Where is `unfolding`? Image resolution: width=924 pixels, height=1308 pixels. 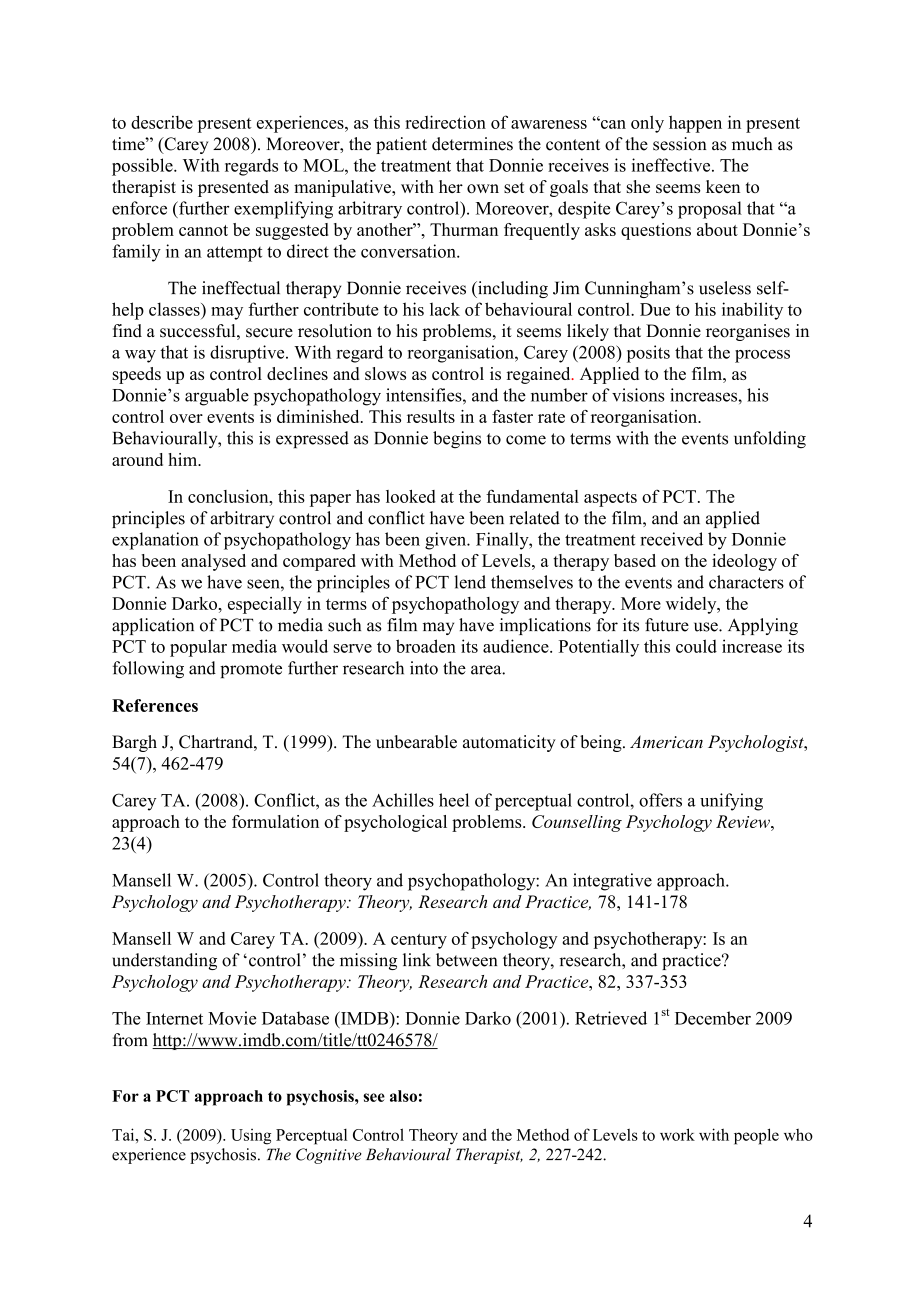 unfolding is located at coordinates (770, 439).
